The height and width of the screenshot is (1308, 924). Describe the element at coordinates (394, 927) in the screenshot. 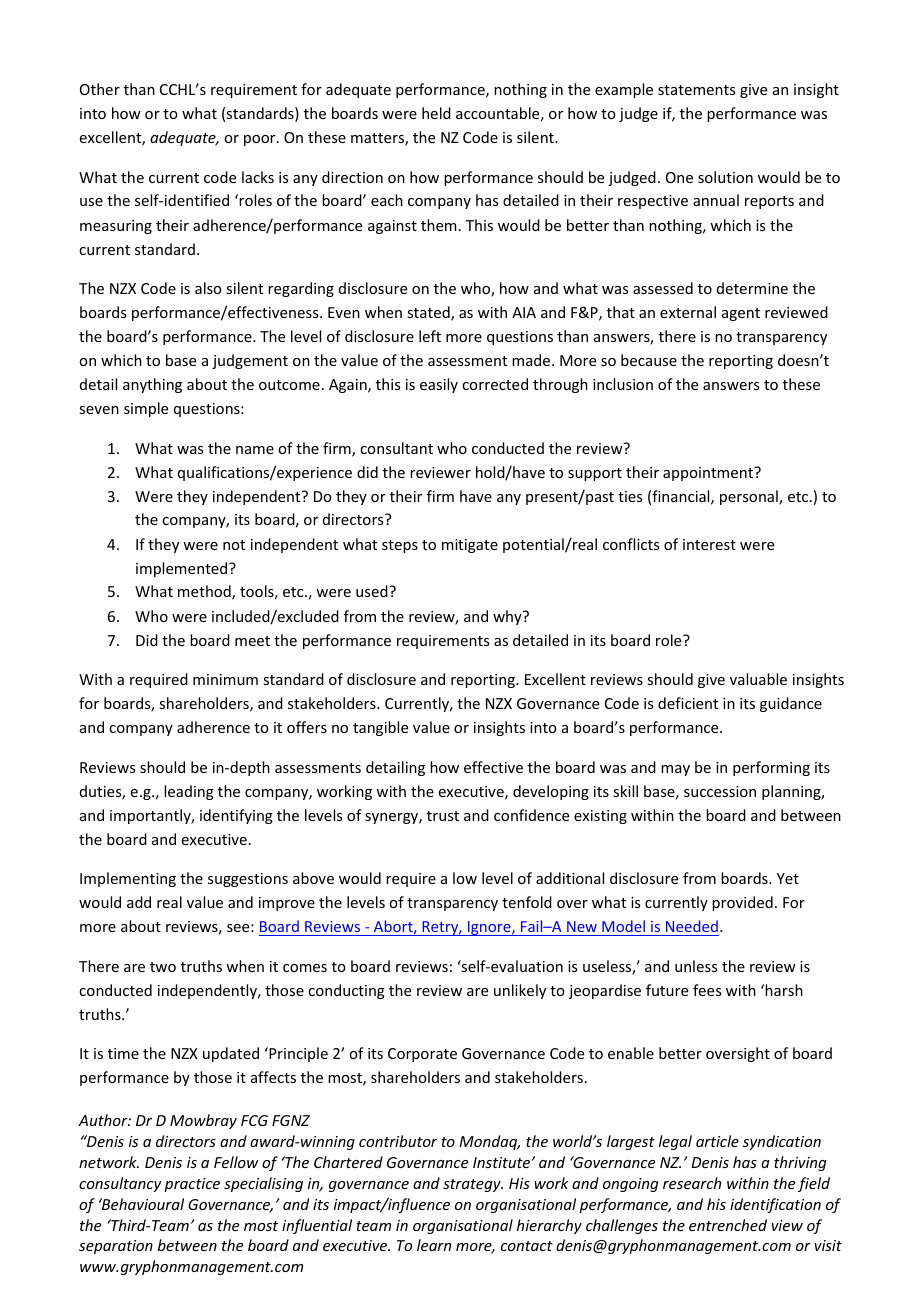

I see `Abort` at that location.
